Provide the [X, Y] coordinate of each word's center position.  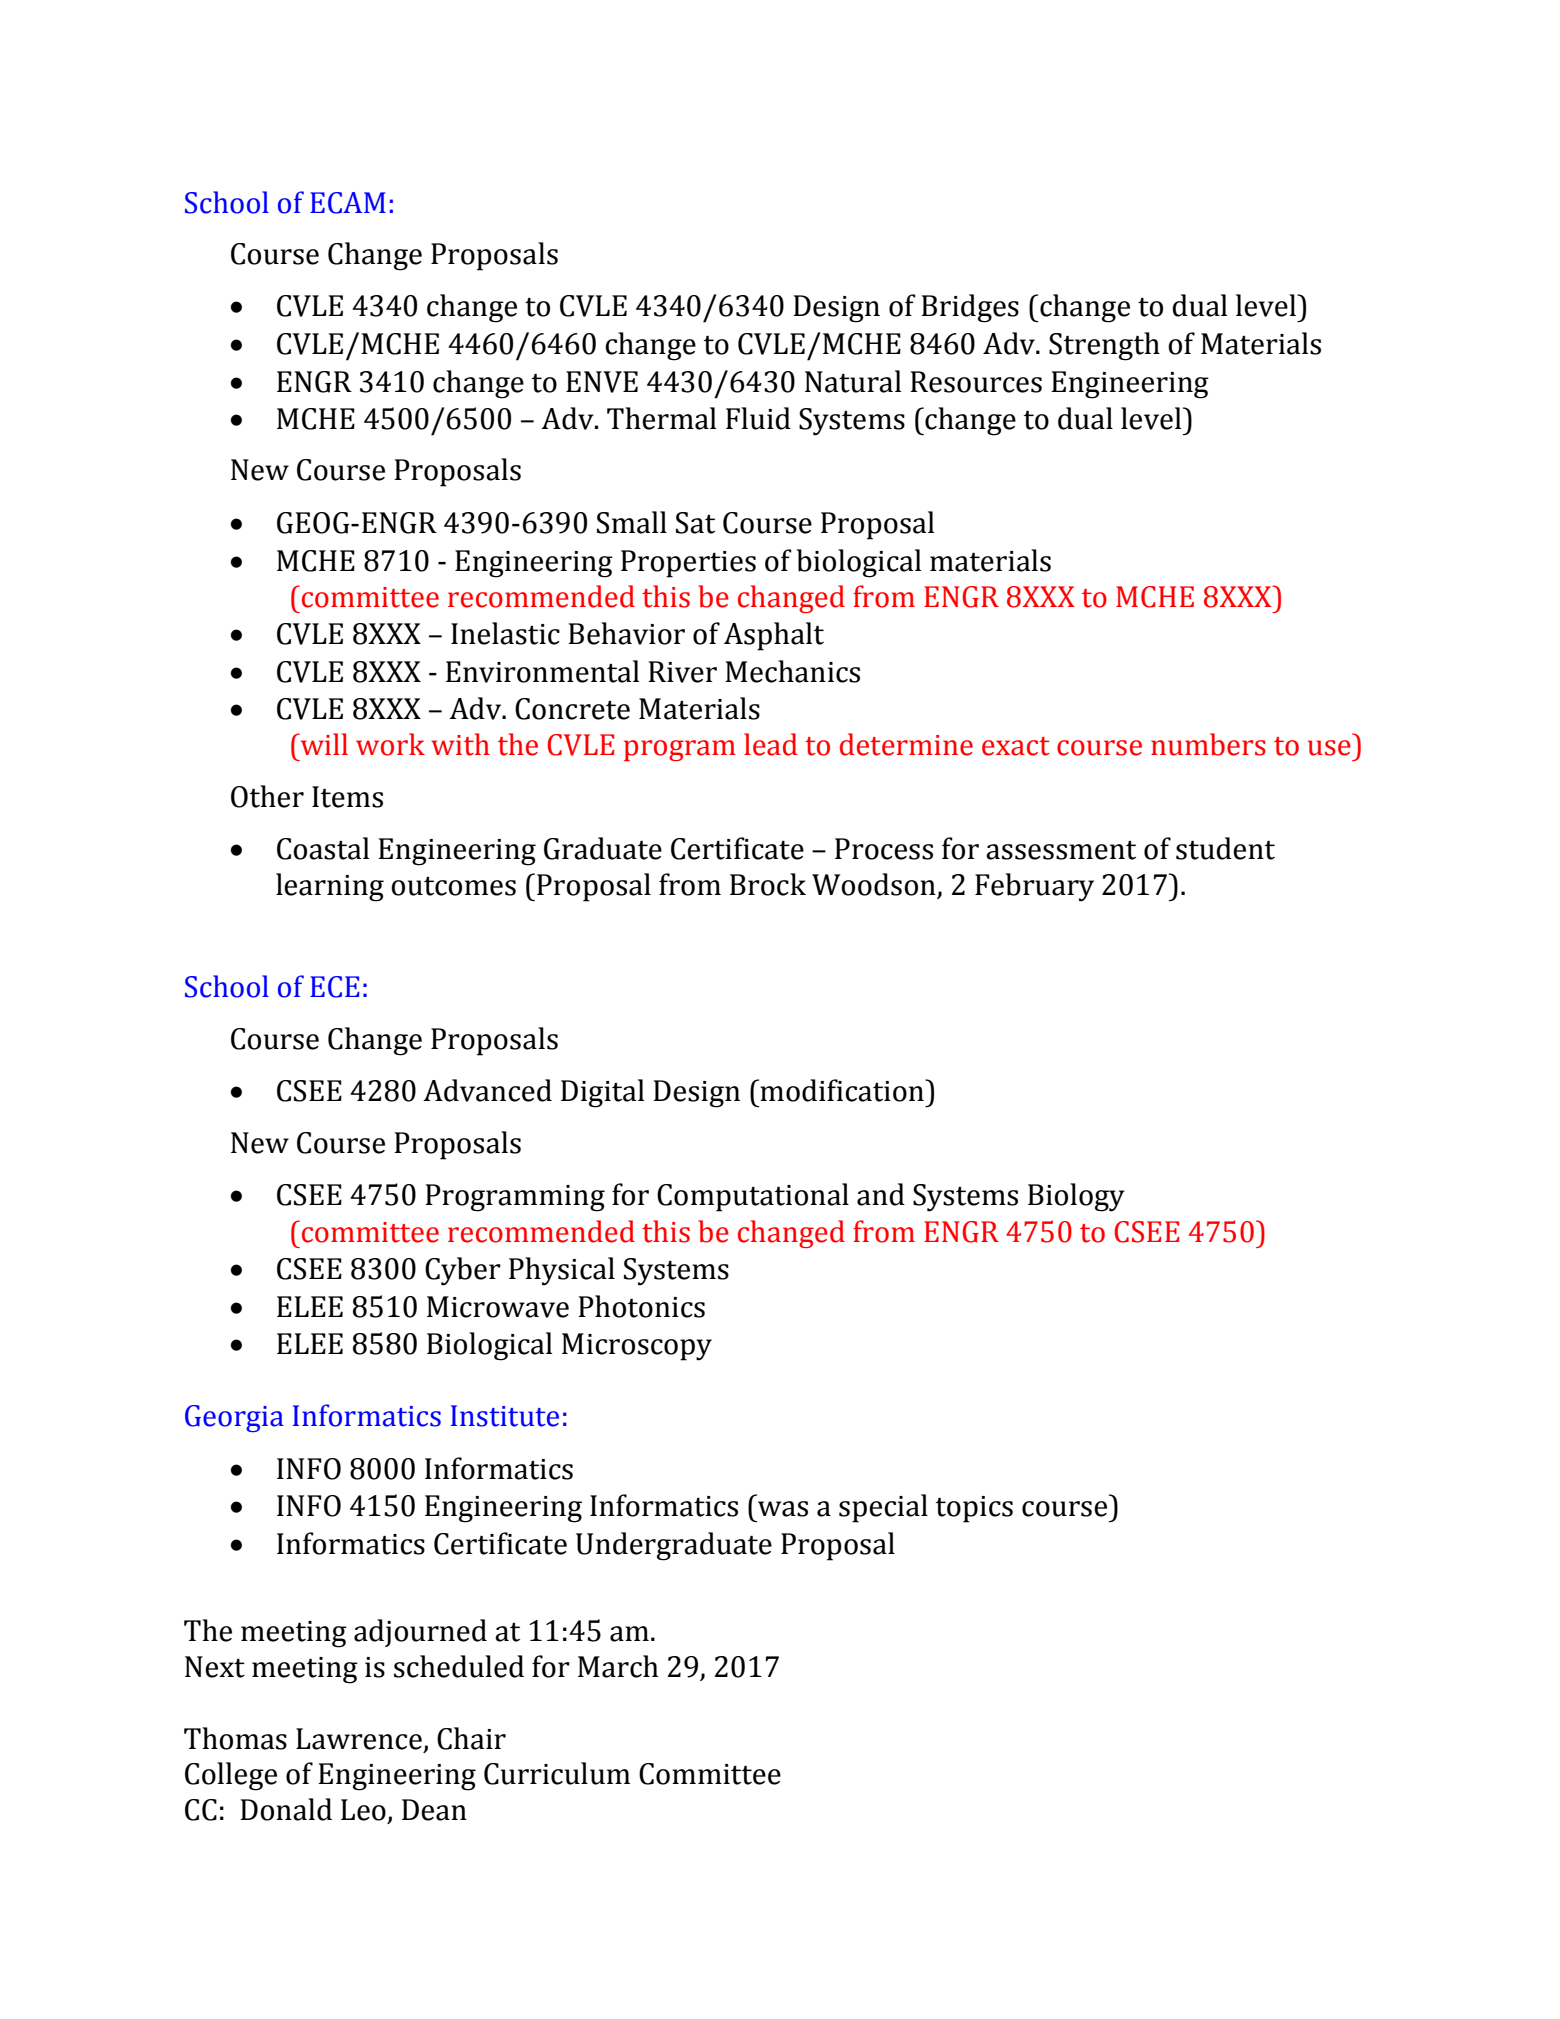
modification [842, 1090]
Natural [853, 381]
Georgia [234, 1418]
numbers [1208, 744]
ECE [335, 987]
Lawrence [359, 1739]
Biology [1076, 1197]
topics [974, 1509]
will [323, 744]
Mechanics [792, 671]
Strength [1104, 346]
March [618, 1666]
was [783, 1509]
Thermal [661, 418]
